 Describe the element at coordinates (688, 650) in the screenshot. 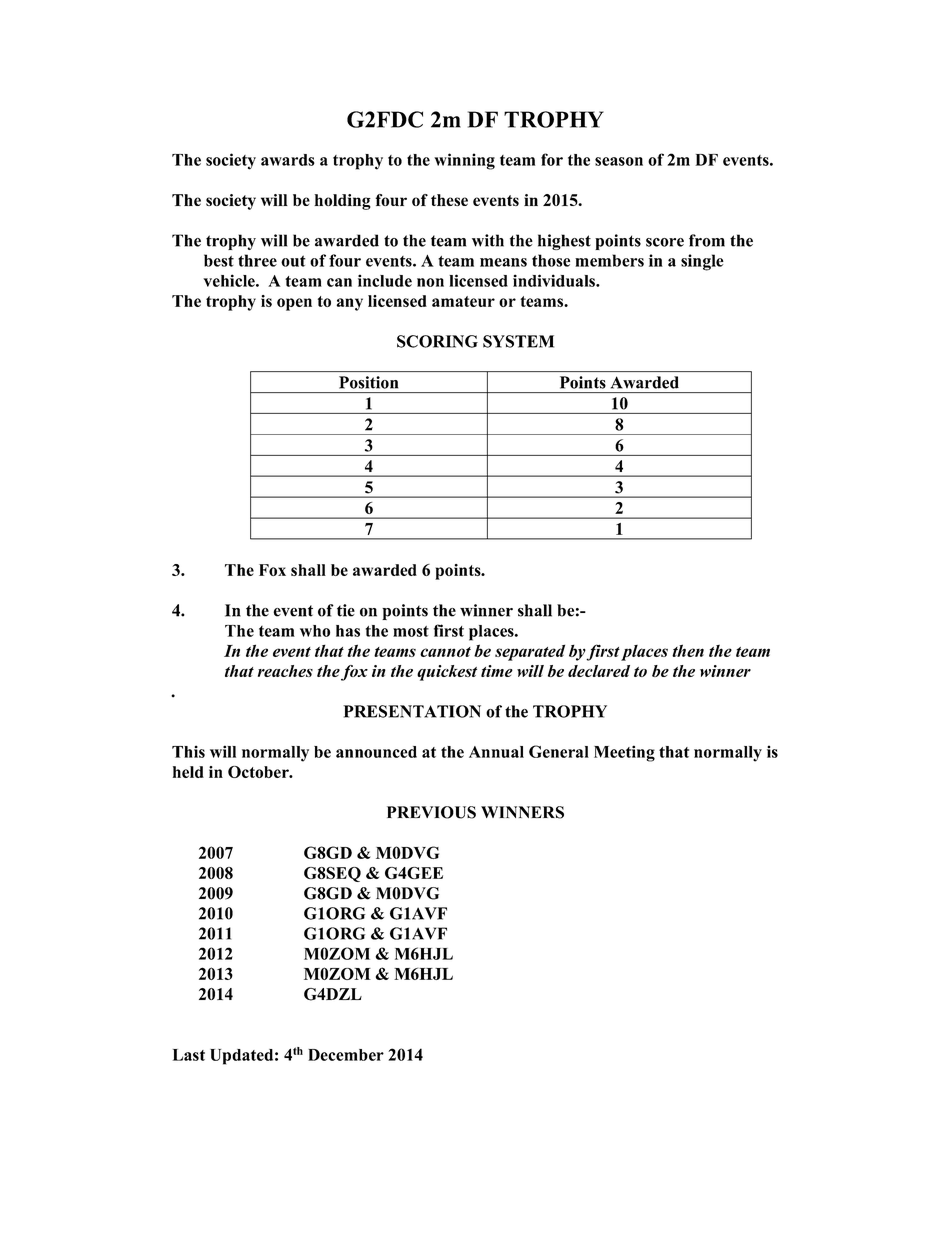

I see `then` at that location.
